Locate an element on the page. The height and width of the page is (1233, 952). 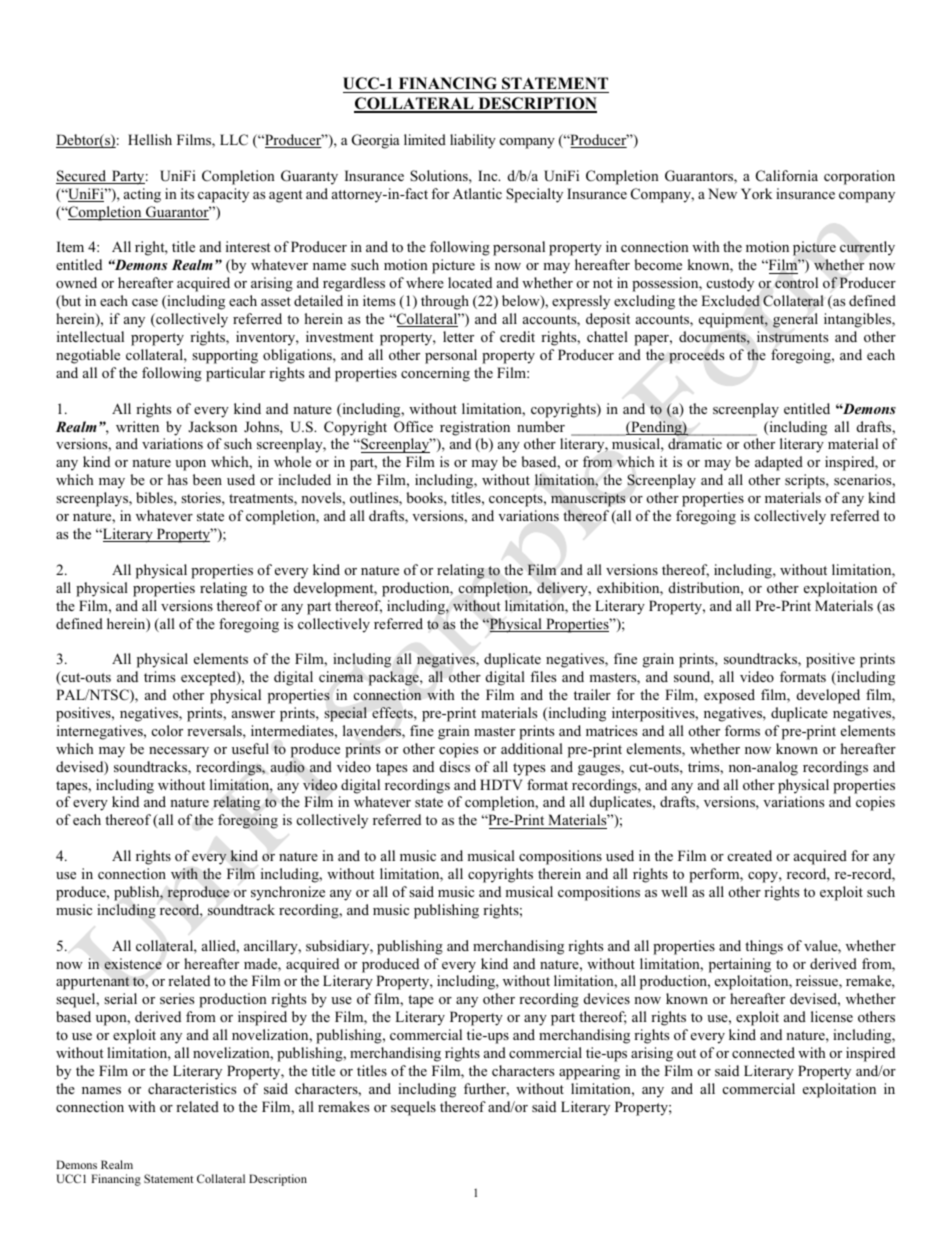
characteristics is located at coordinates (192, 1088).
